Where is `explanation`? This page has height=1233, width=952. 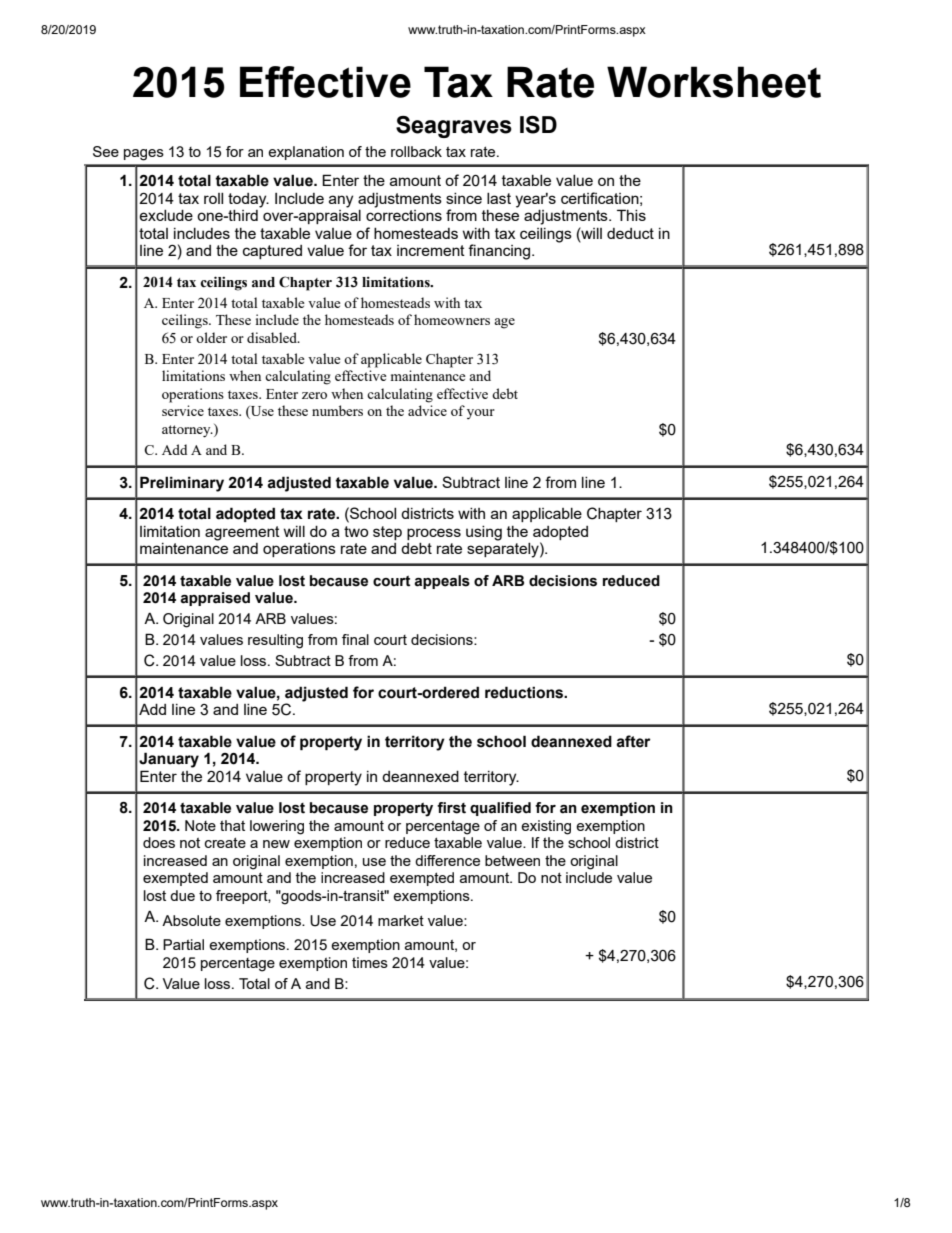 explanation is located at coordinates (306, 153).
